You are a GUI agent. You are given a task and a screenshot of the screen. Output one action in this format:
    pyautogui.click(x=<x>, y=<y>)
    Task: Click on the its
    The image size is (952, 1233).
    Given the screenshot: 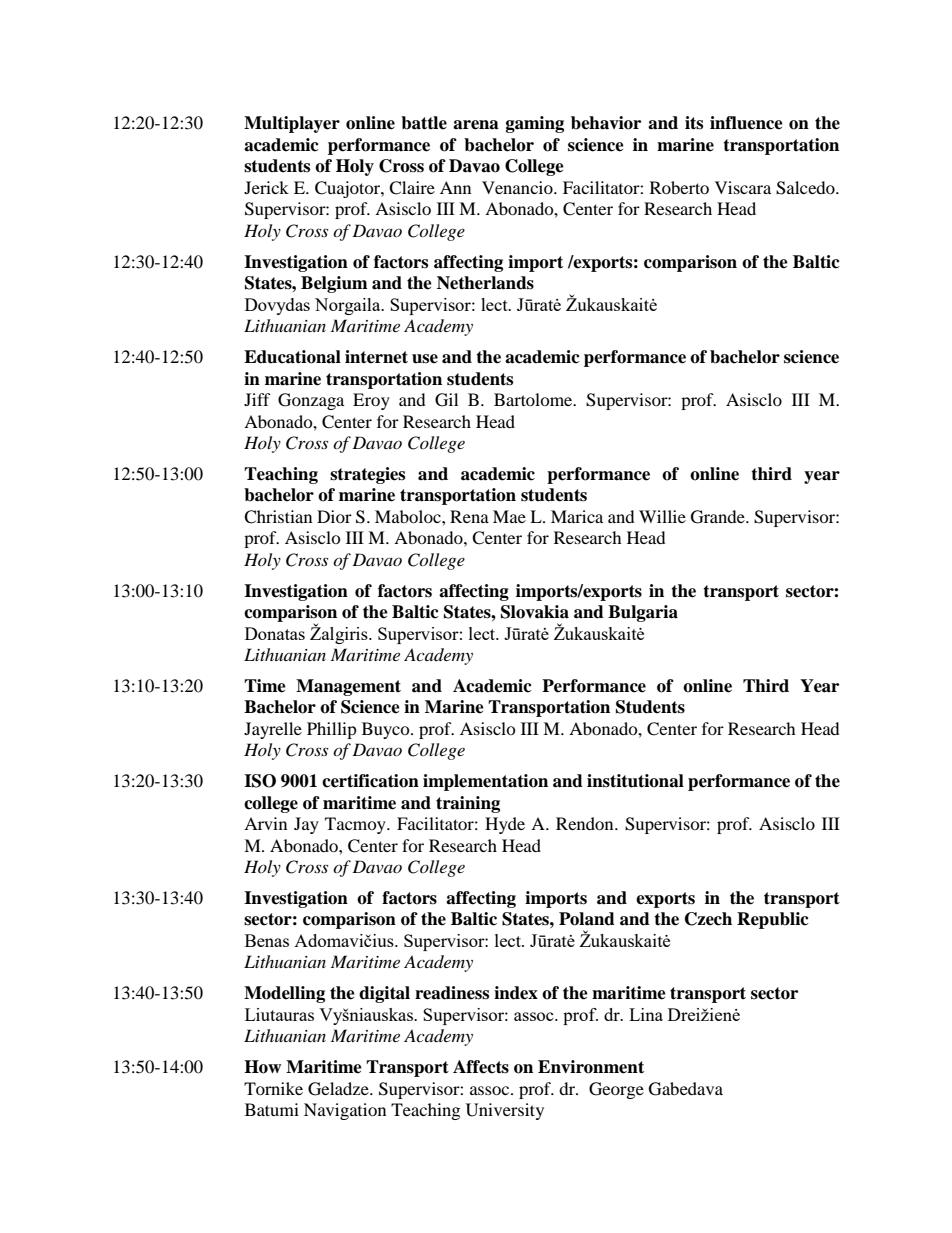 What is the action you would take?
    pyautogui.click(x=694, y=123)
